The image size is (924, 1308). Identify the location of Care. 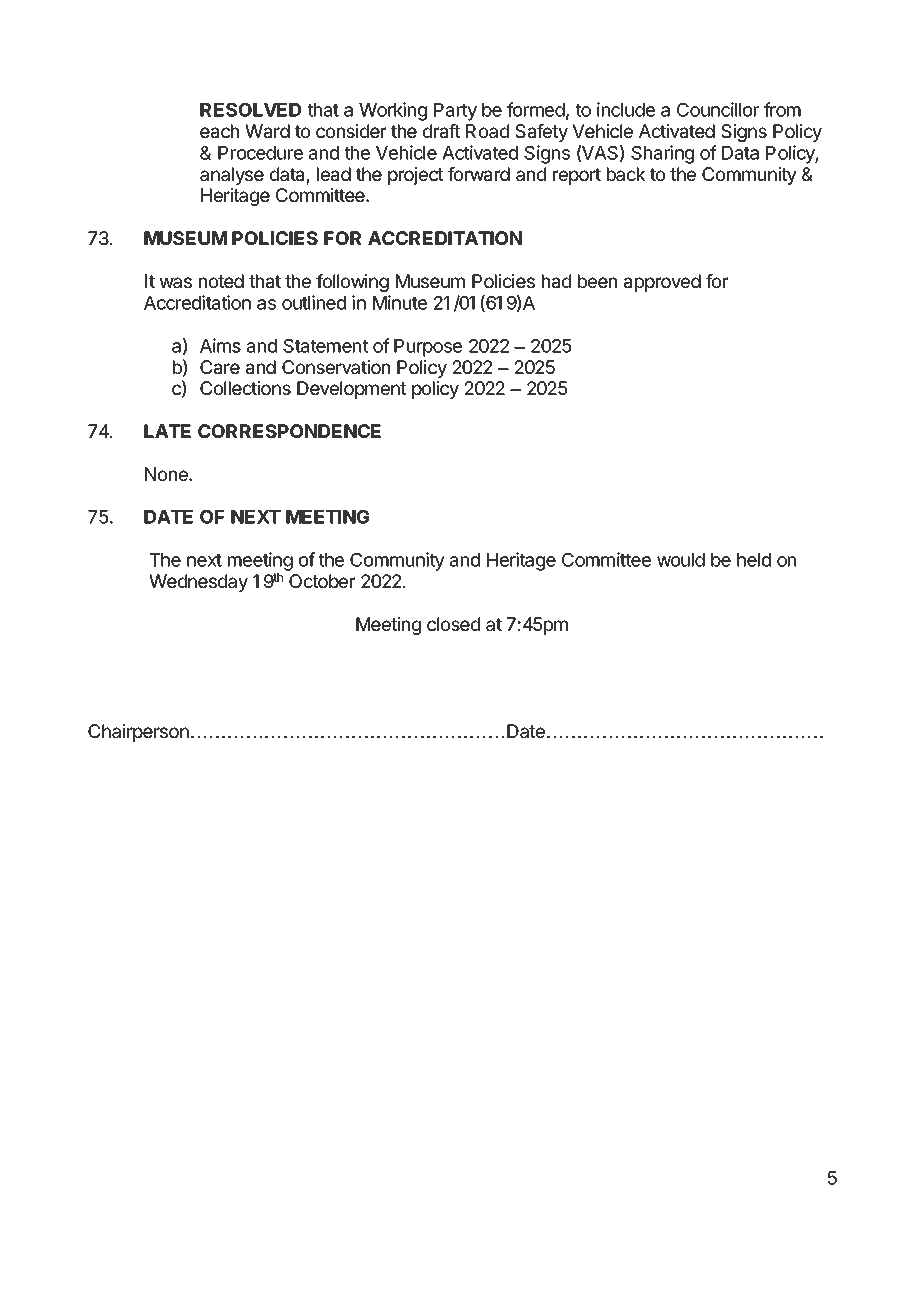
(220, 367).
